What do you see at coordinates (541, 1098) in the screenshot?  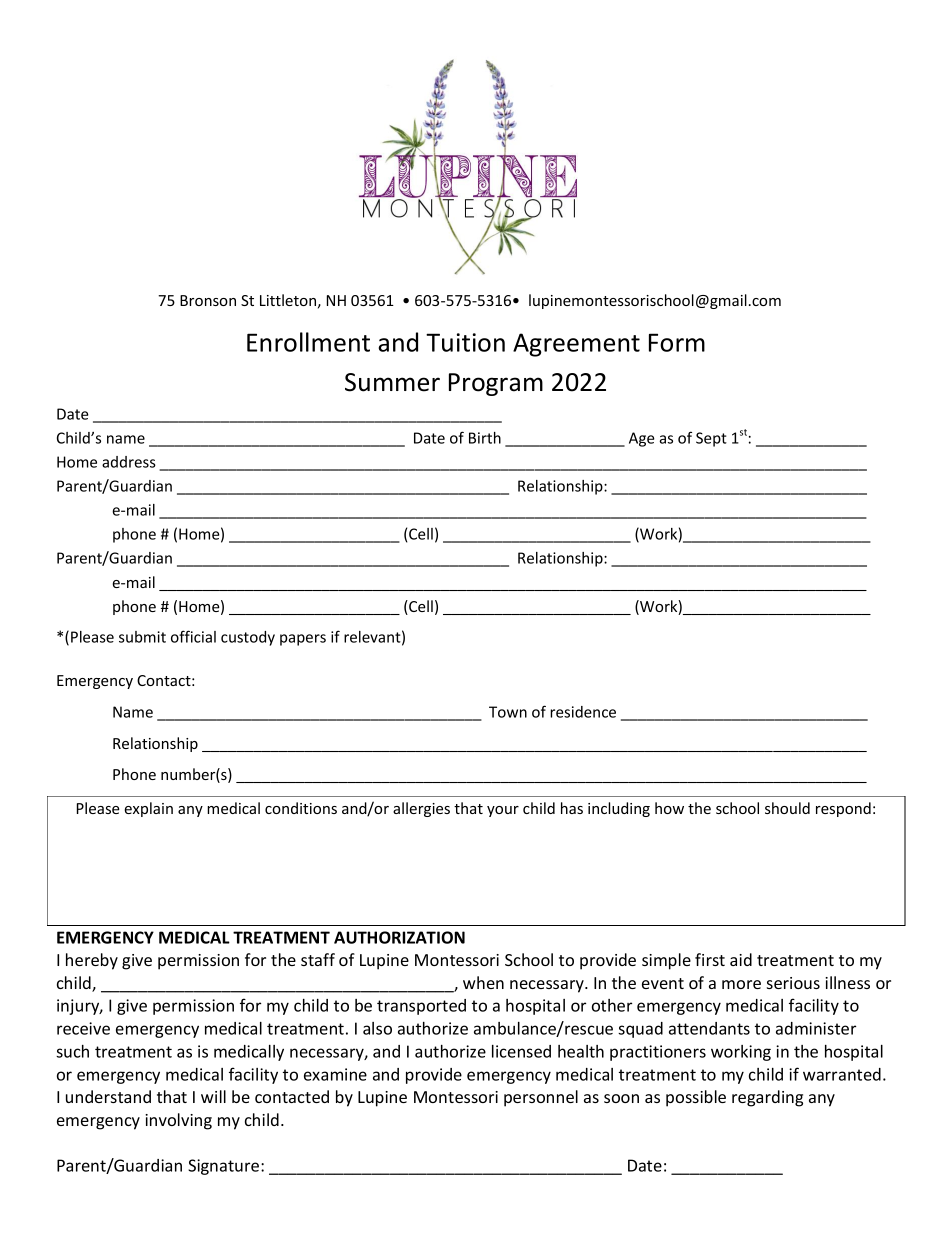 I see `personnel` at bounding box center [541, 1098].
